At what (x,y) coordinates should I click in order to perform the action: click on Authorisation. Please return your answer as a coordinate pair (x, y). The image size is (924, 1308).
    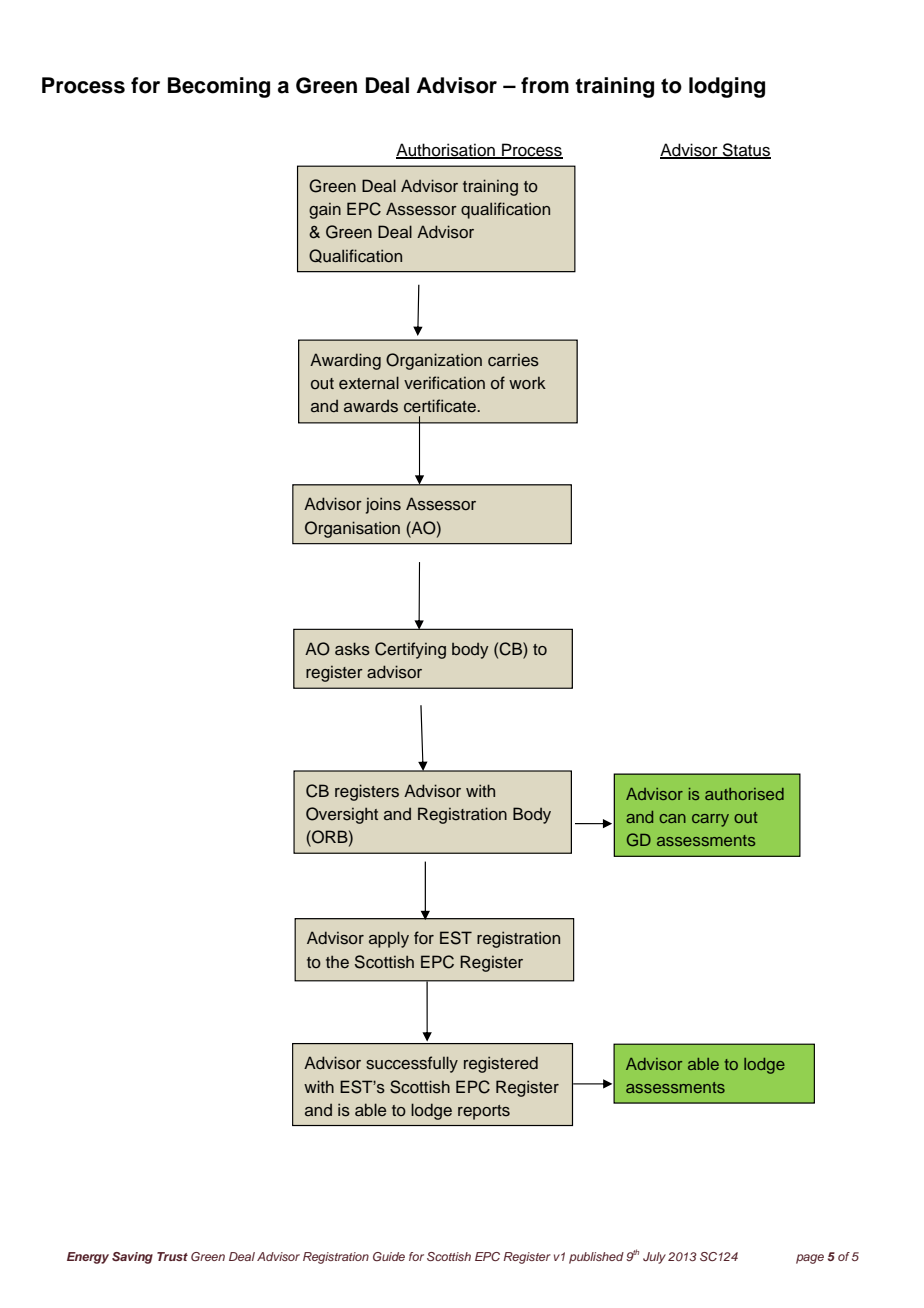
    Looking at the image, I should click on (446, 150).
